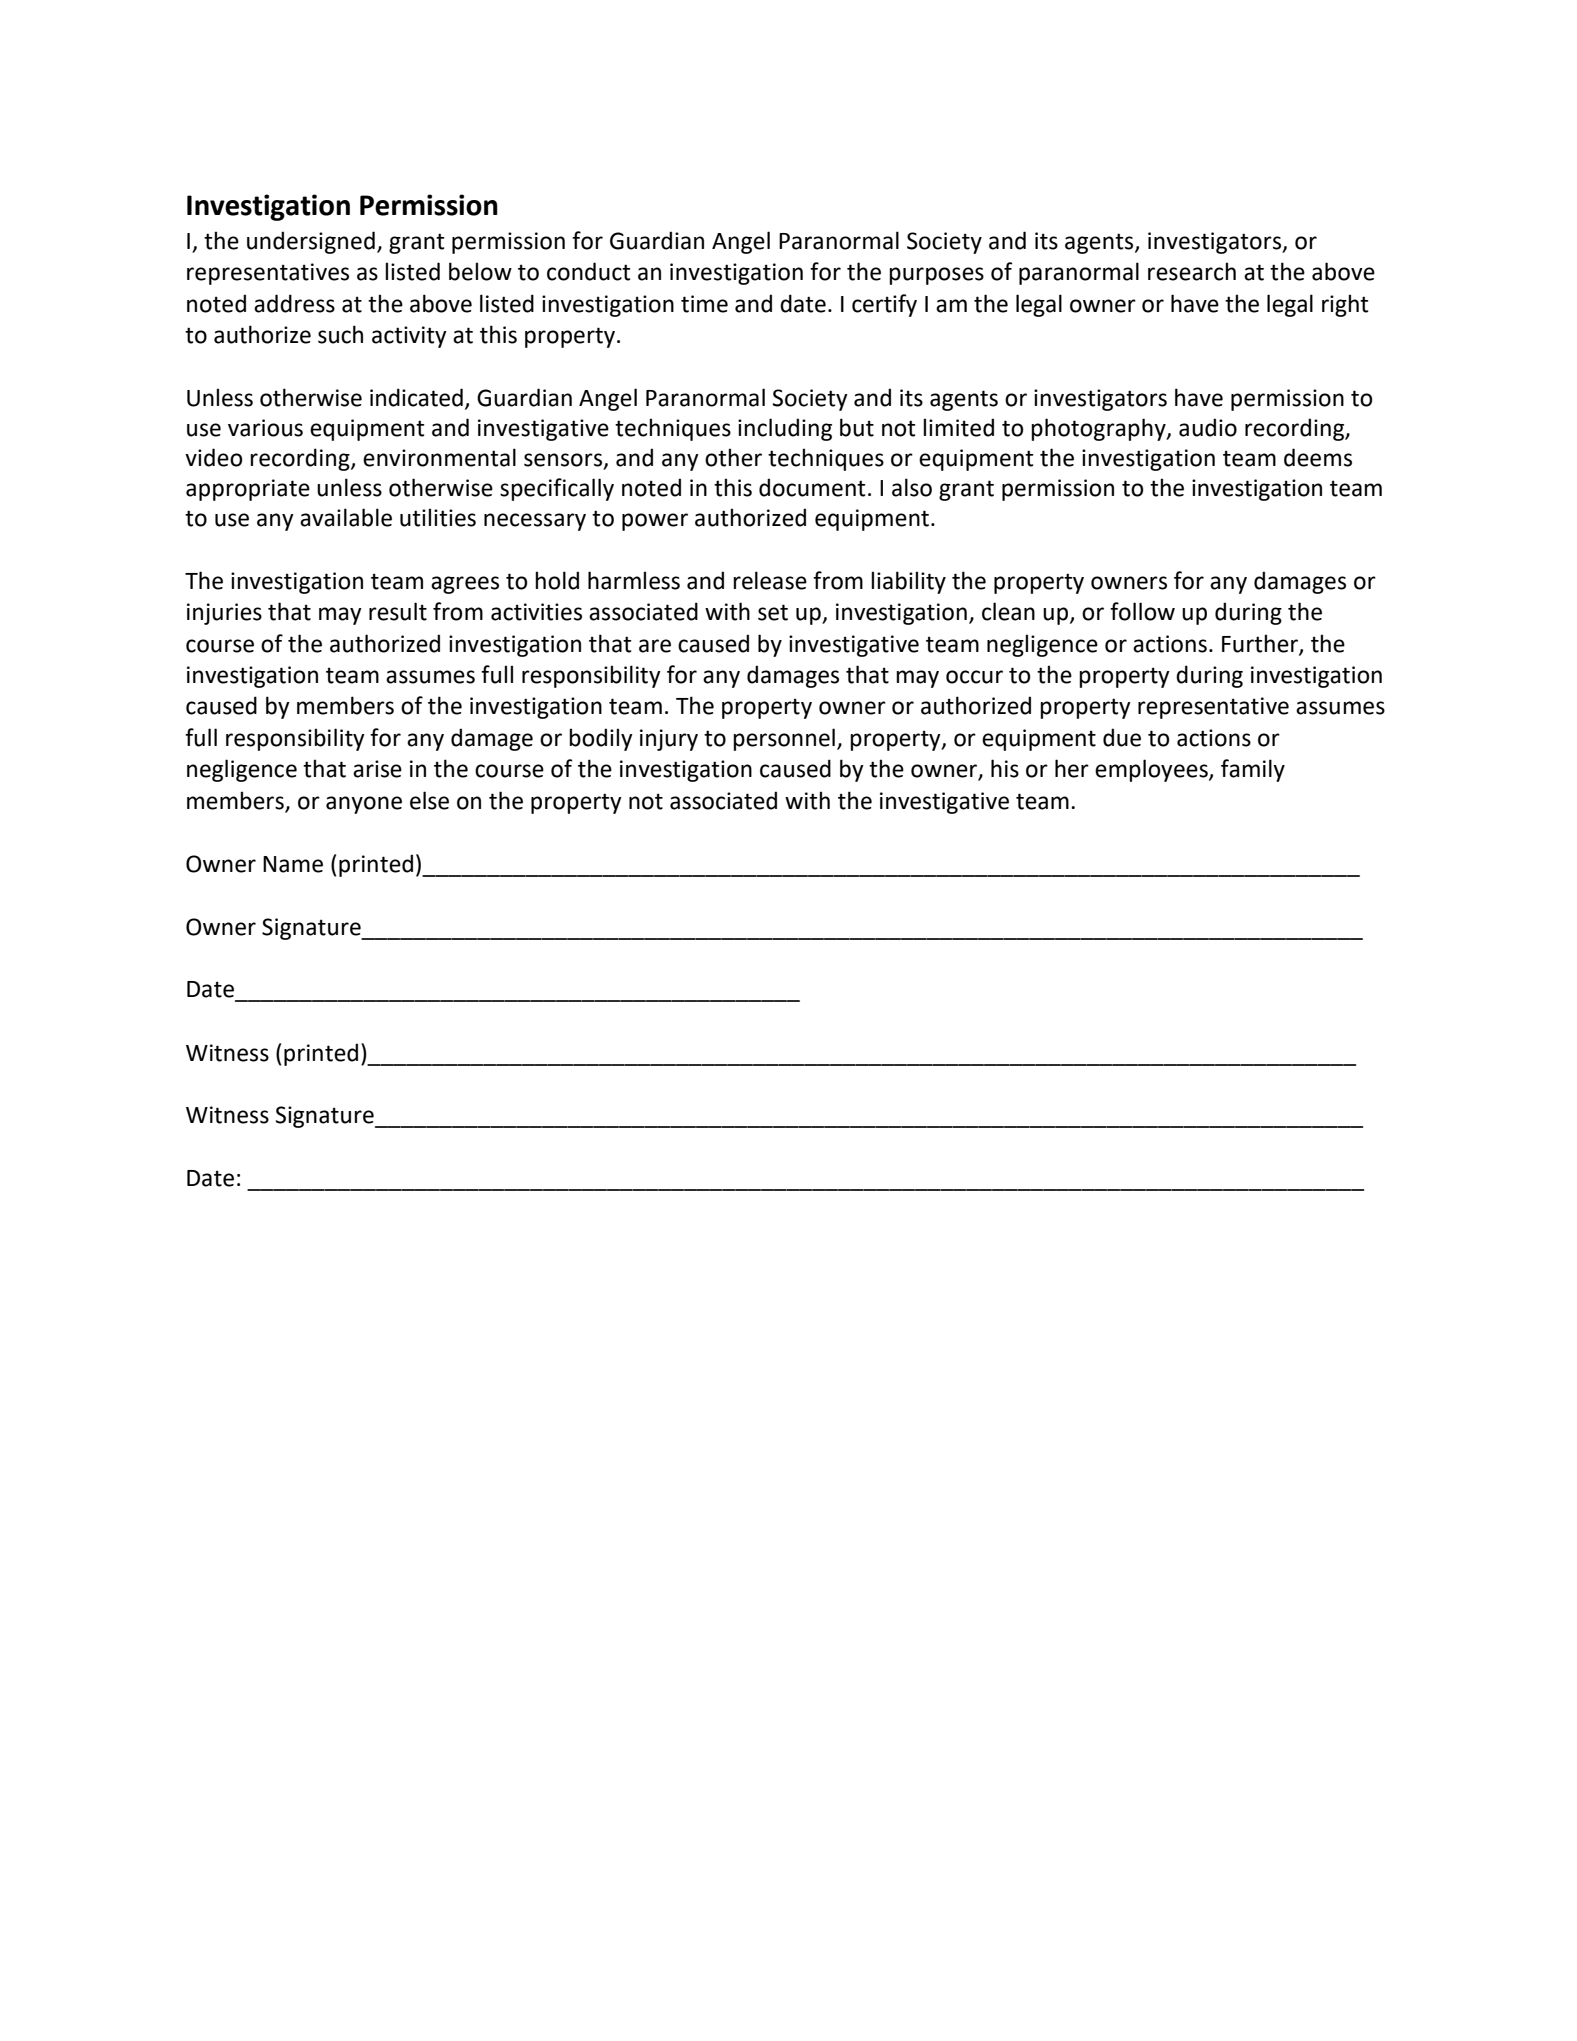 Image resolution: width=1577 pixels, height=2041 pixels. What do you see at coordinates (655, 646) in the screenshot?
I see `are` at bounding box center [655, 646].
